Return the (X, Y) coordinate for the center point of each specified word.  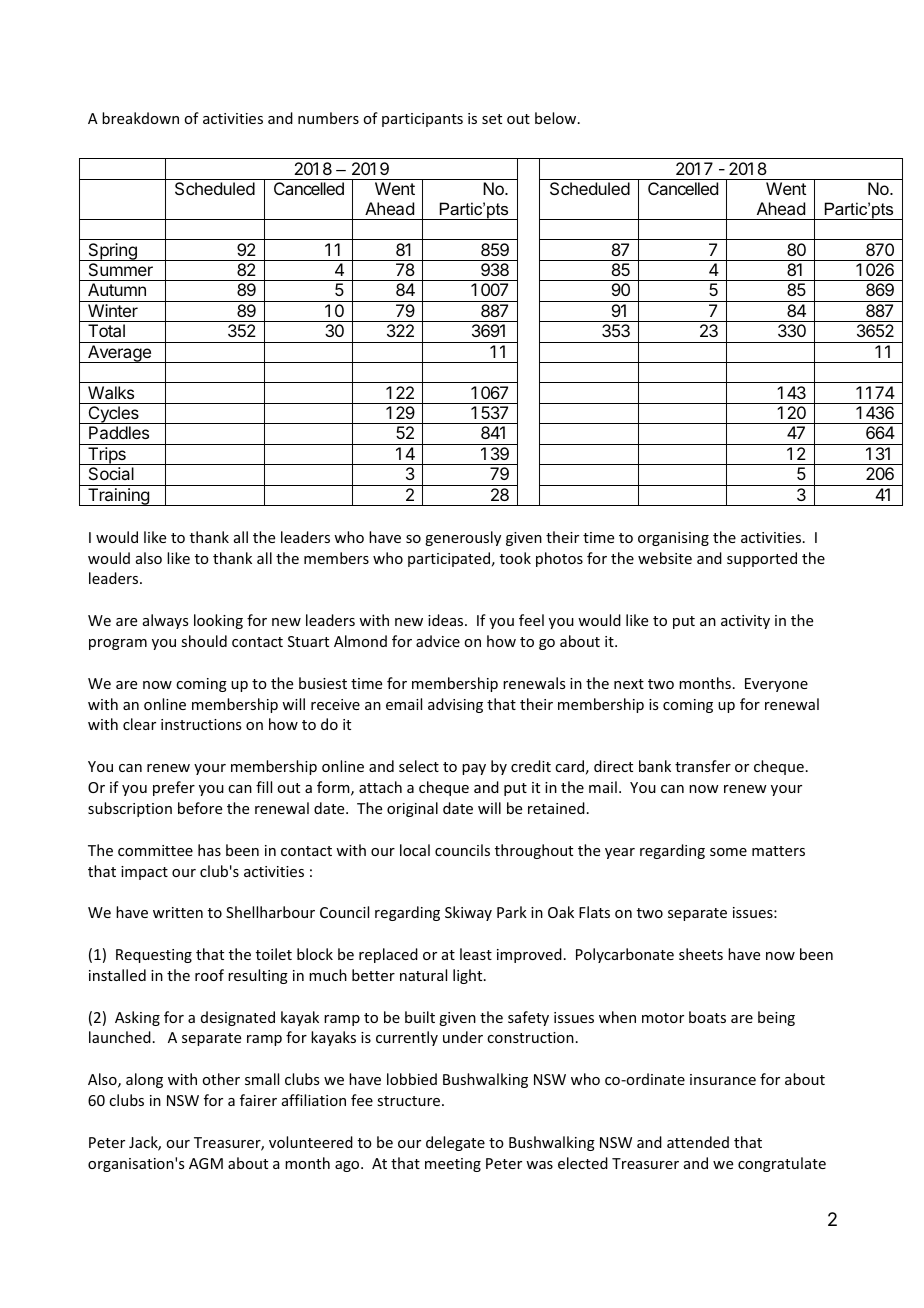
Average (119, 354)
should (204, 641)
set (492, 119)
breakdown (140, 118)
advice (438, 641)
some (728, 852)
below (557, 118)
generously (463, 538)
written (178, 912)
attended (698, 1142)
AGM (206, 1163)
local (415, 850)
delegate (455, 1143)
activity (745, 622)
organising (673, 539)
